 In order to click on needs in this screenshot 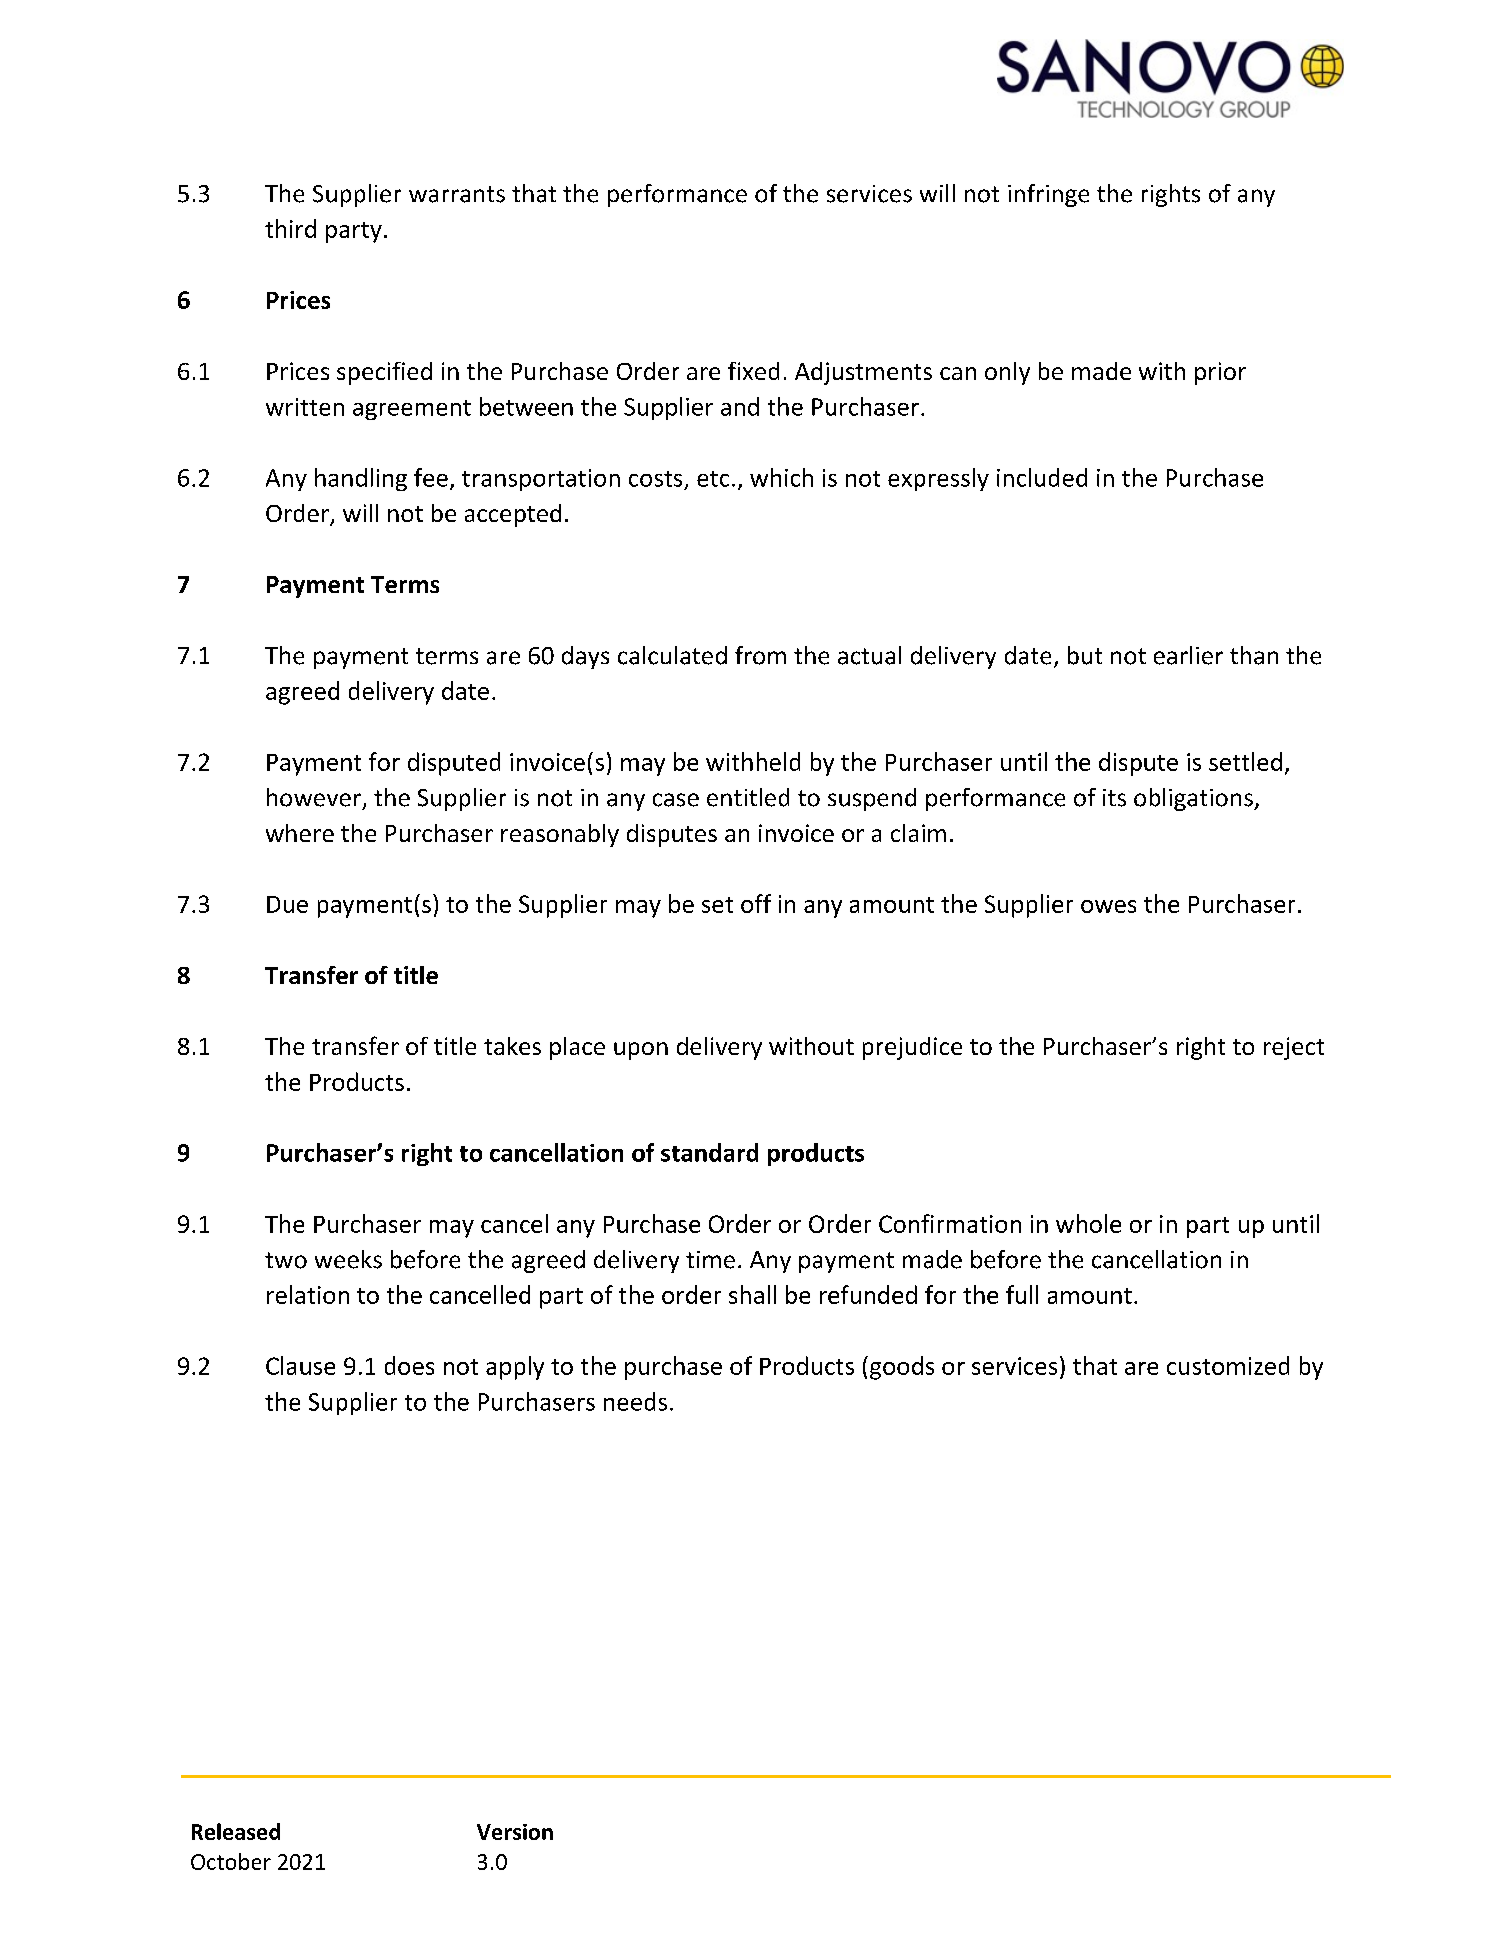, I will do `click(635, 1401)`.
